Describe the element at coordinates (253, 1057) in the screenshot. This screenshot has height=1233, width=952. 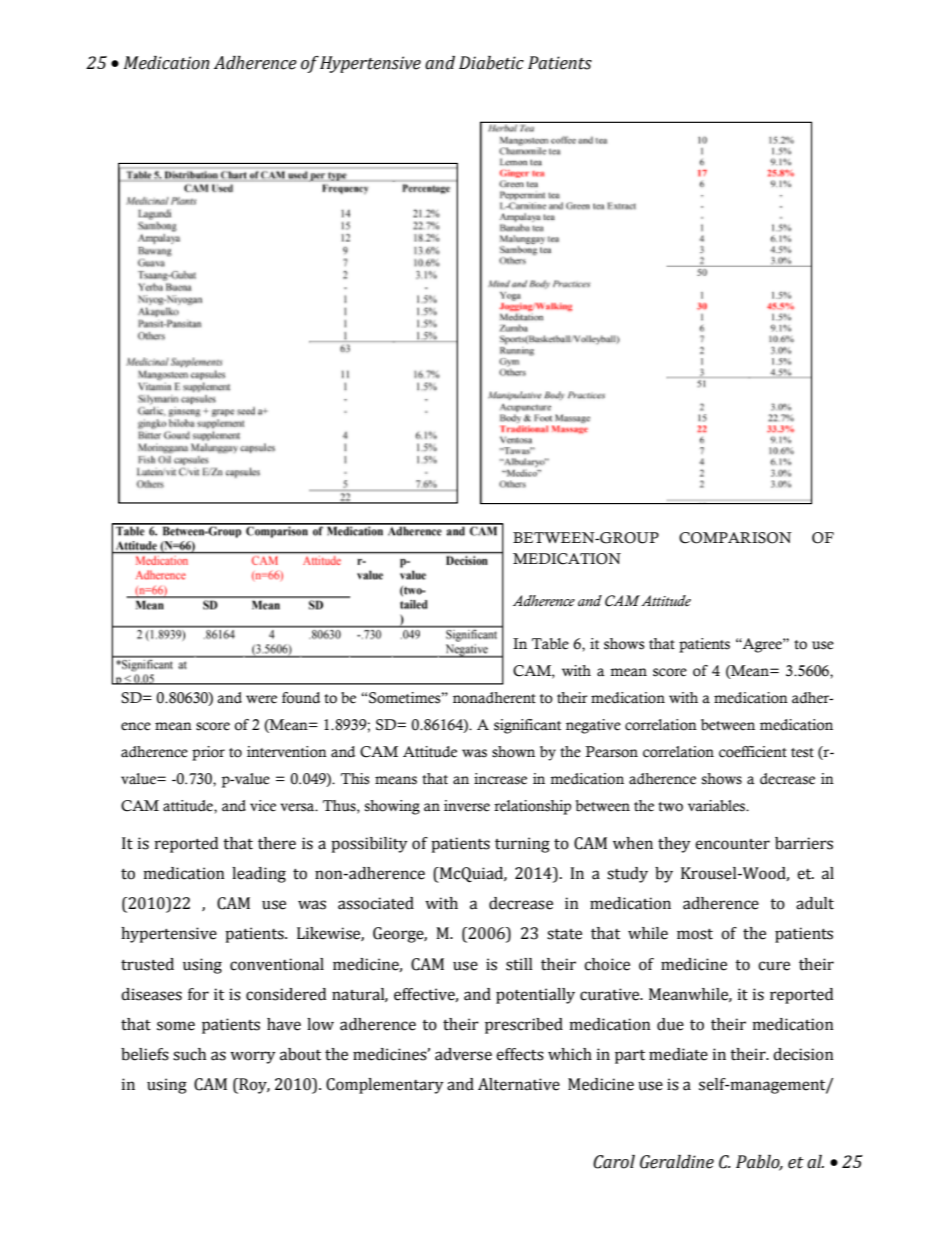
I see `worry` at that location.
